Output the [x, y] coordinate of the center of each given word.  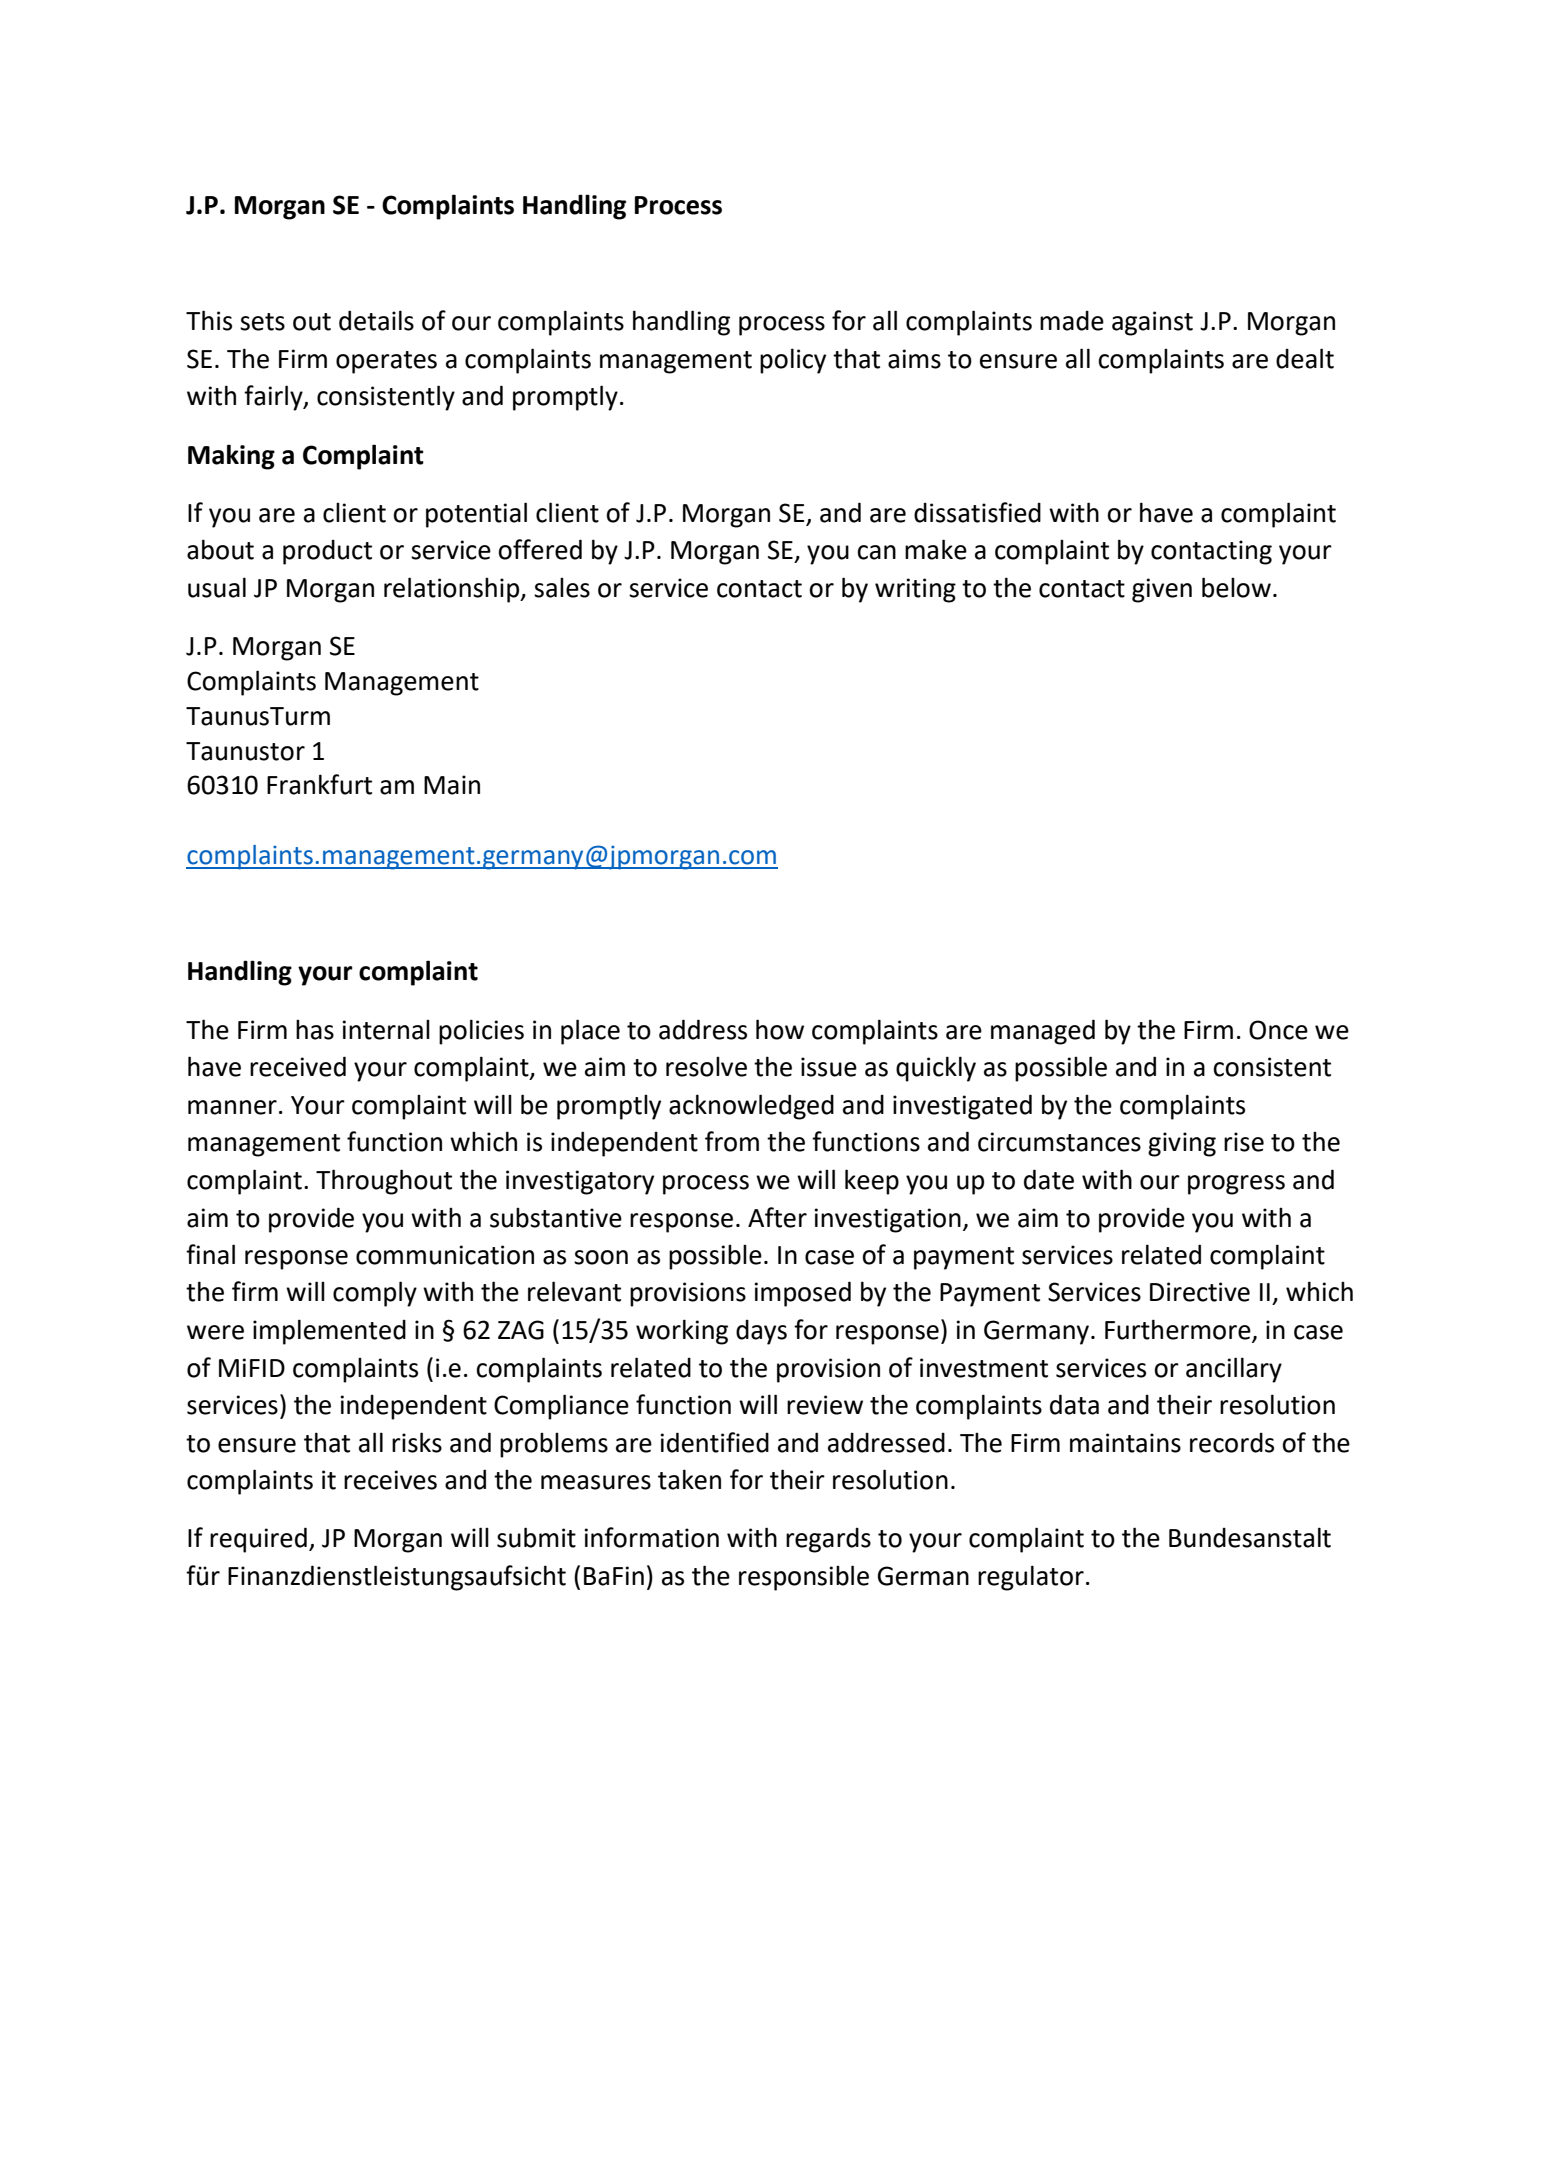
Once [1278, 1030]
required [258, 1540]
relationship [453, 590]
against [1152, 323]
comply [375, 1294]
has [315, 1030]
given [1162, 590]
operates [386, 362]
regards [828, 1540]
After [777, 1217]
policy [793, 361]
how [780, 1029]
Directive [1200, 1292]
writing [915, 590]
